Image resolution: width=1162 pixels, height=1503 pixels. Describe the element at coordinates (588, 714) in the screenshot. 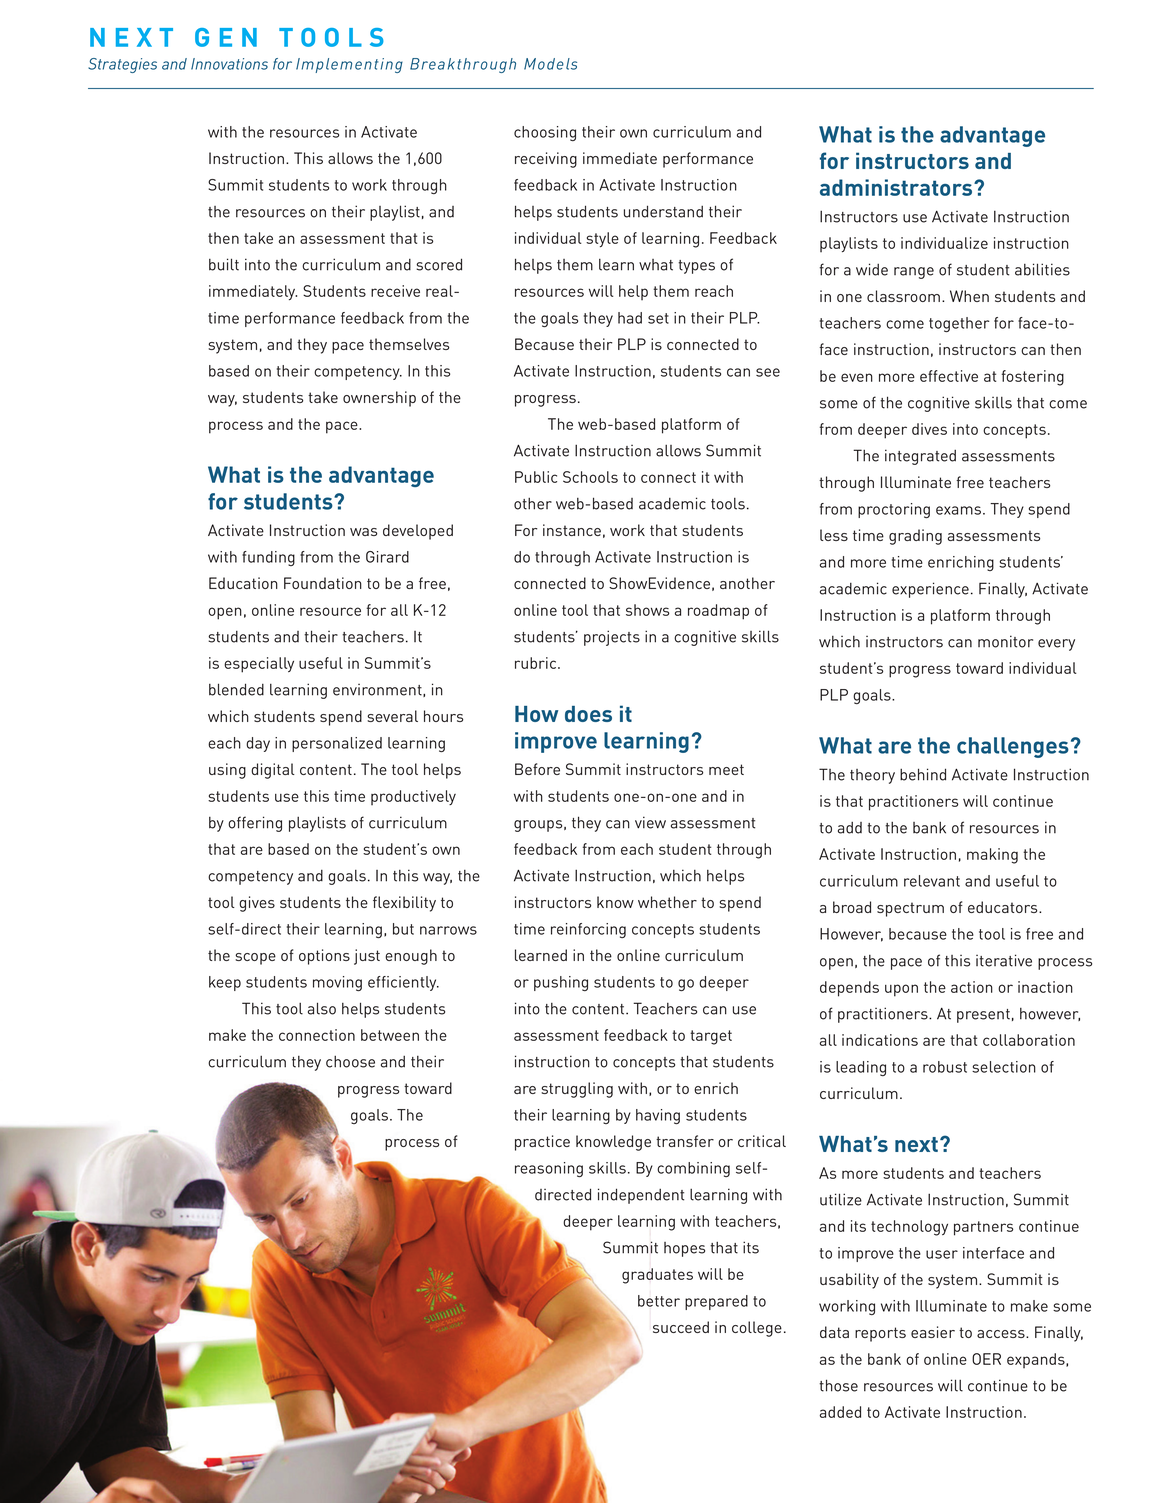

I see `does` at that location.
